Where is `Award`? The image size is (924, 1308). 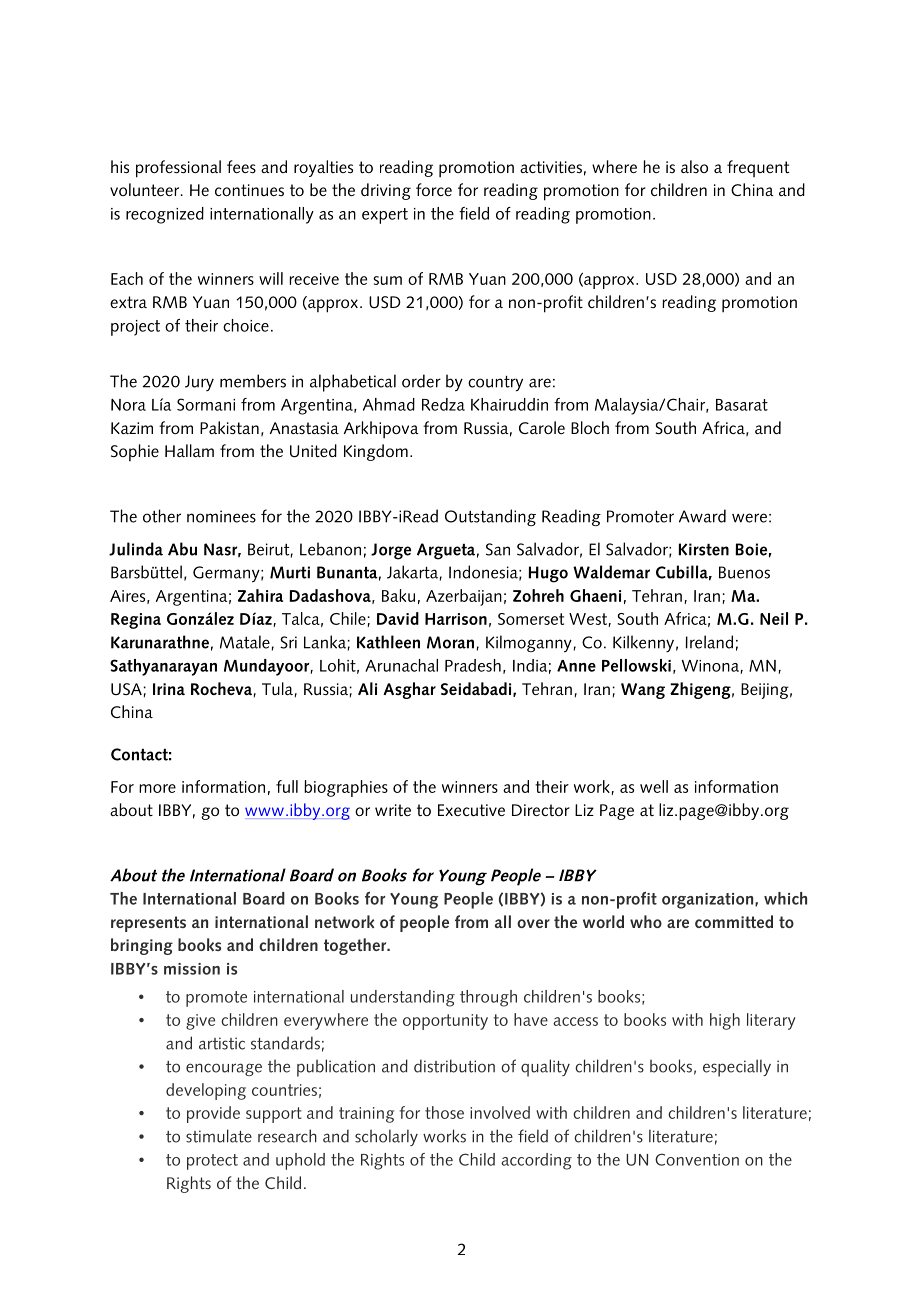
Award is located at coordinates (702, 516).
